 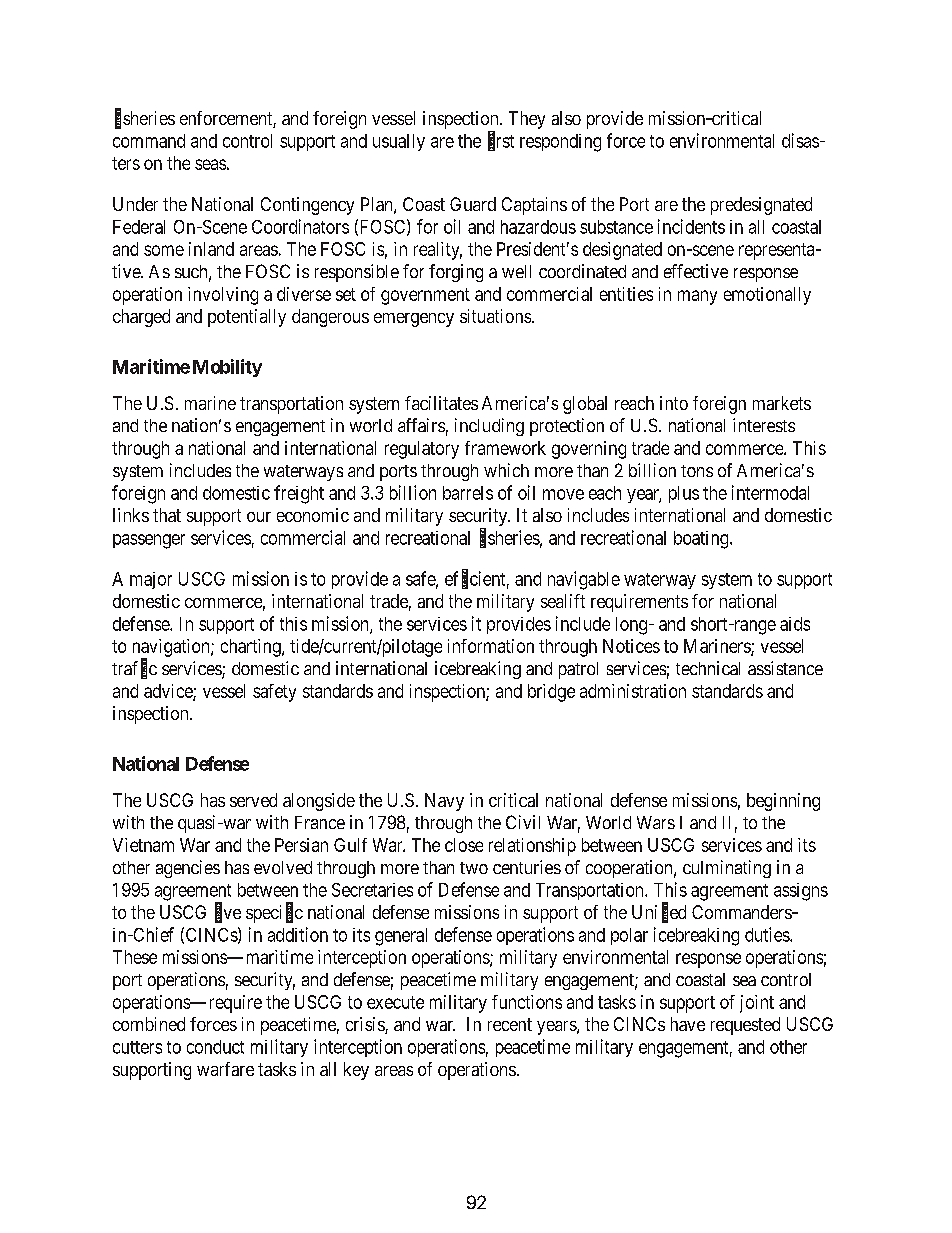 I want to click on boating, so click(x=702, y=540).
